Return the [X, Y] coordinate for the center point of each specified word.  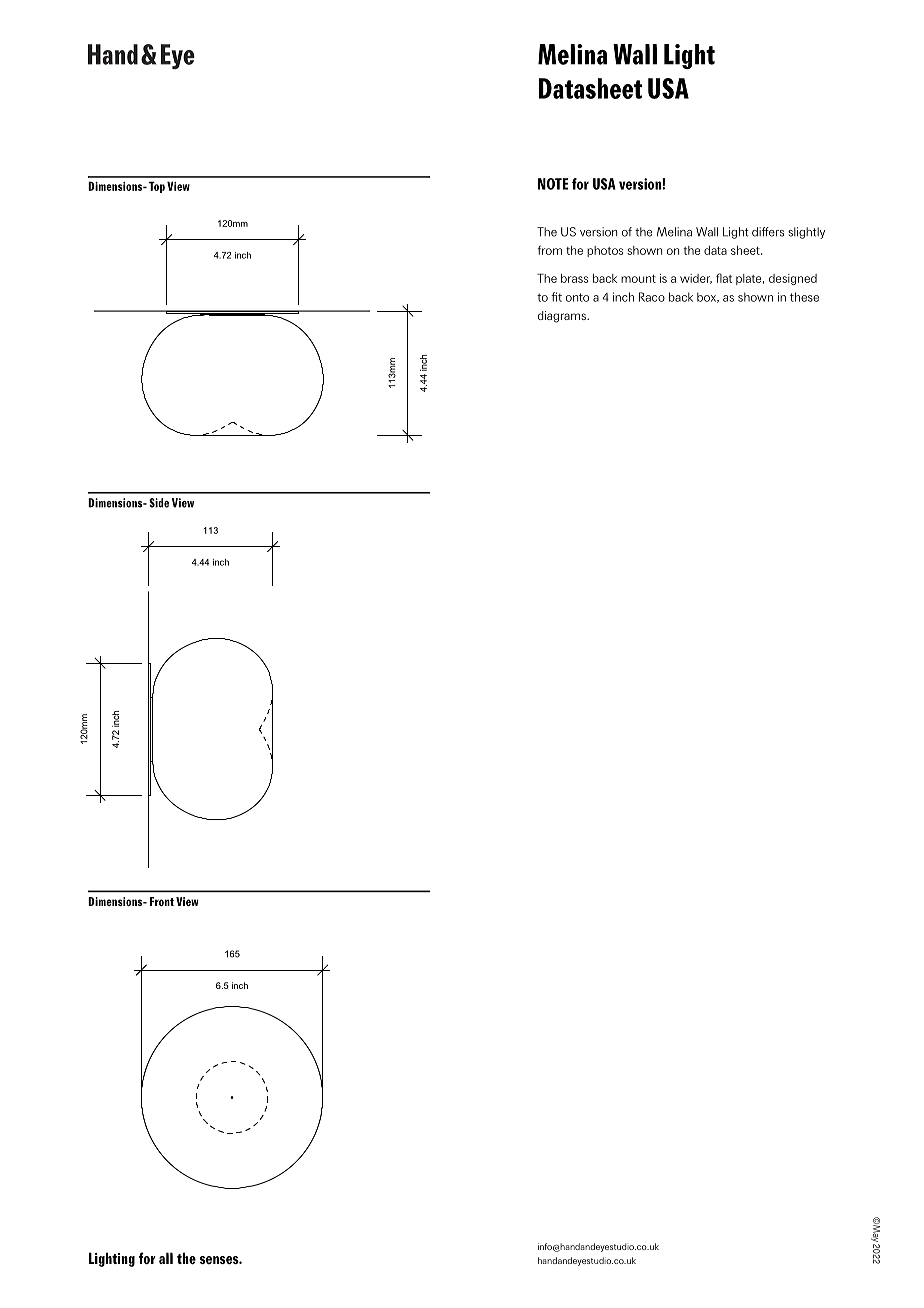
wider [696, 279]
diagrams [563, 317]
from [550, 250]
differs [768, 232]
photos [605, 251]
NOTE [553, 184]
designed [793, 279]
